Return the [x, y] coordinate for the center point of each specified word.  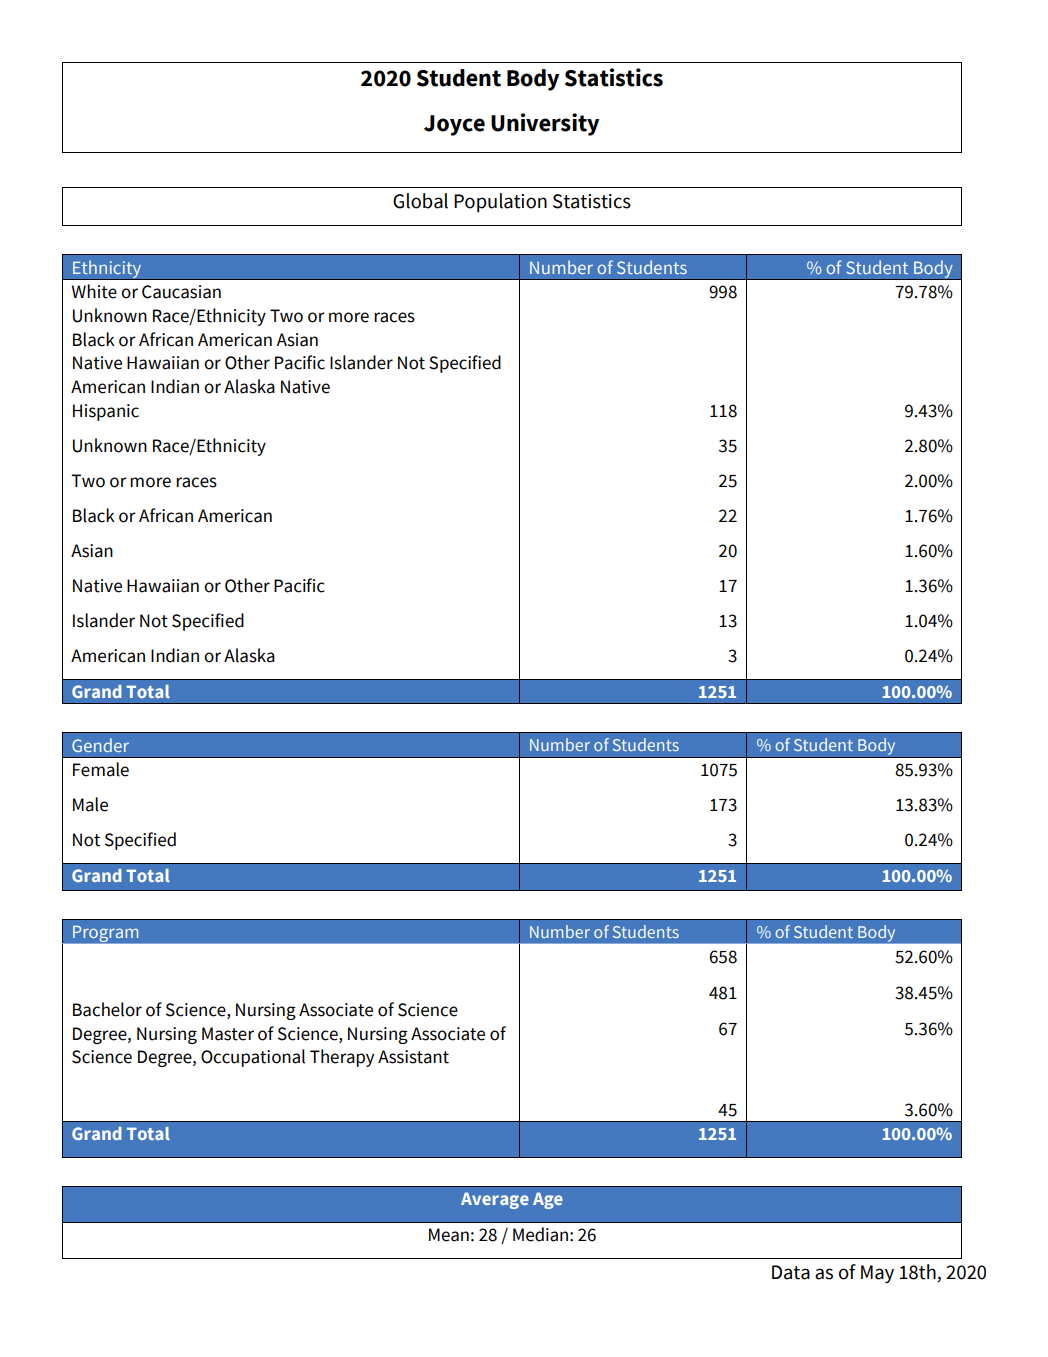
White [94, 291]
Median [540, 1234]
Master [228, 1034]
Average [495, 1200]
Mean [449, 1235]
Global [420, 201]
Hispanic [106, 412]
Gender [100, 745]
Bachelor [107, 1009]
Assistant [413, 1057]
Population [500, 202]
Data [791, 1272]
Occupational [253, 1058]
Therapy [342, 1058]
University [545, 124]
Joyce [454, 125]
